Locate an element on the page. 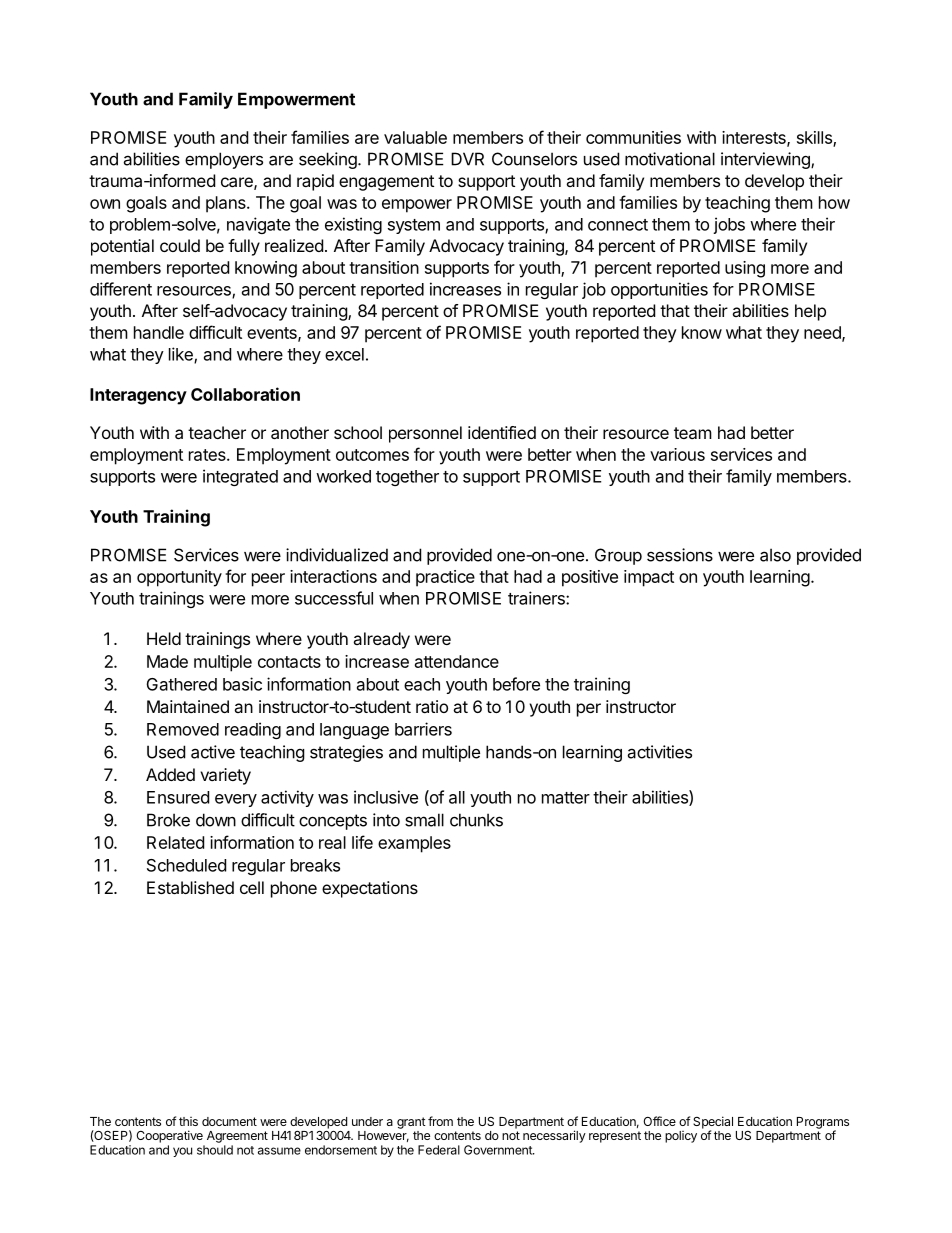 This page has height=1233, width=952. attendance is located at coordinates (457, 661).
